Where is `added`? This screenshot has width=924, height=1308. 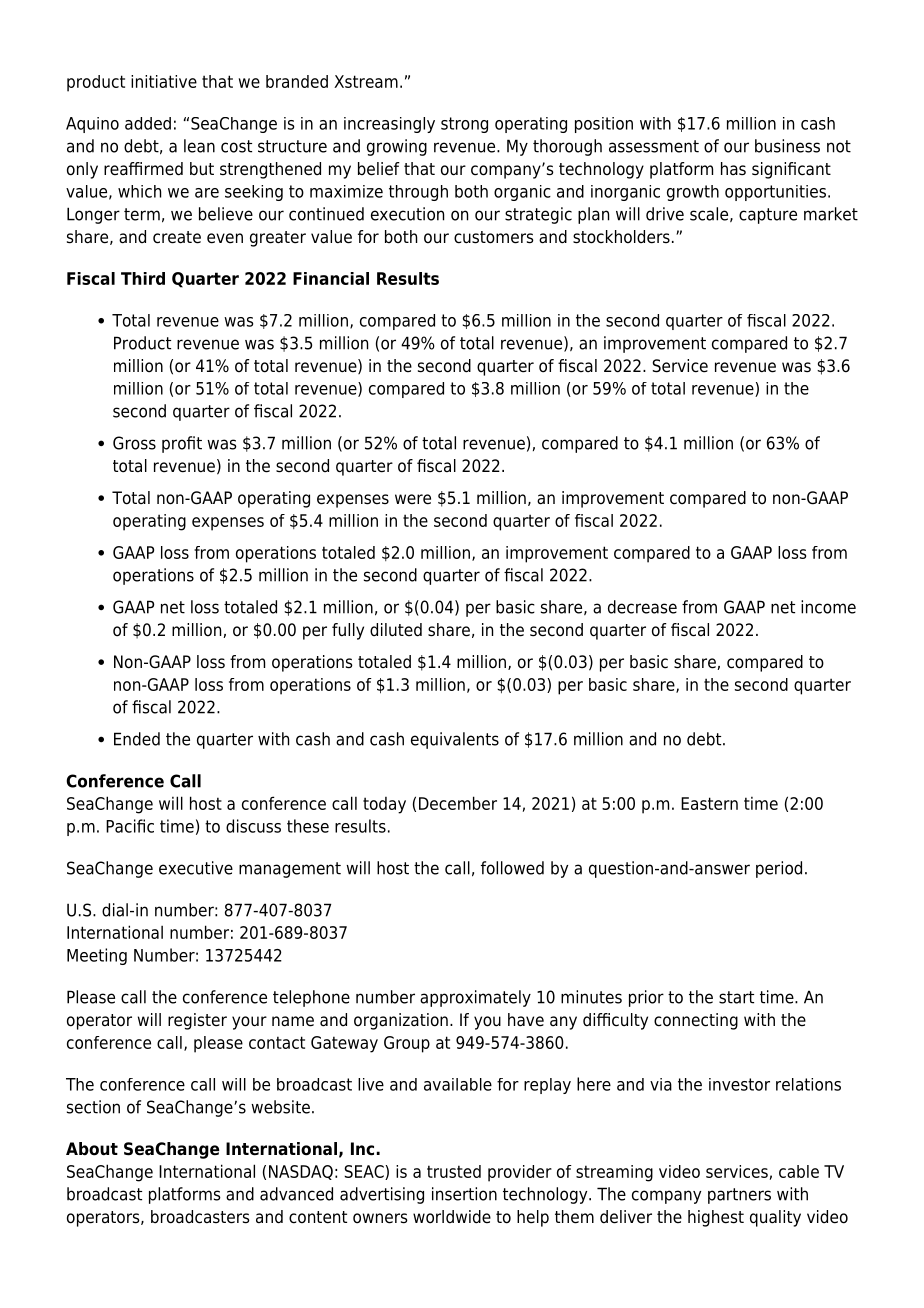
added is located at coordinates (148, 123).
